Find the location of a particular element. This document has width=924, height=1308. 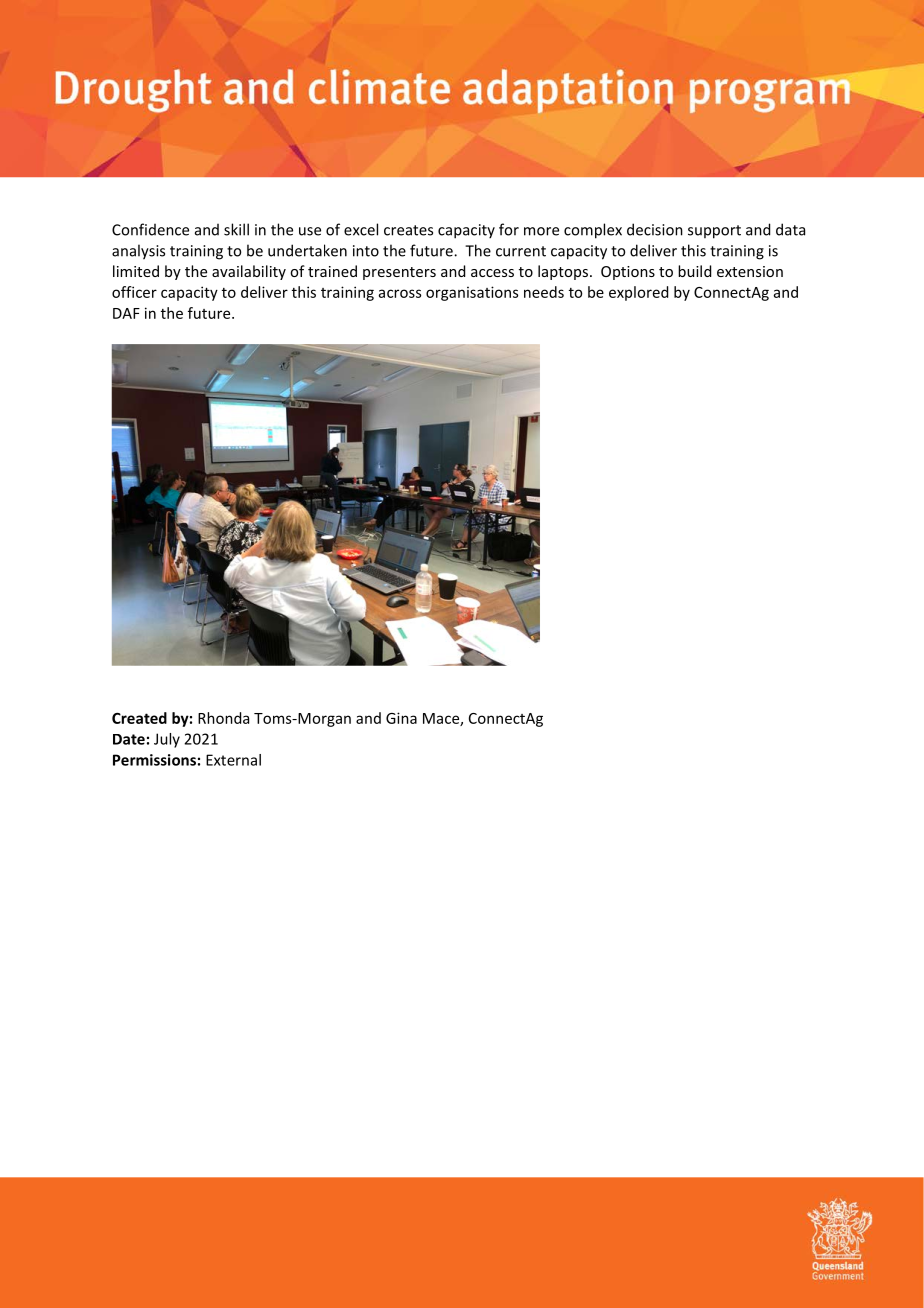

support is located at coordinates (714, 232).
